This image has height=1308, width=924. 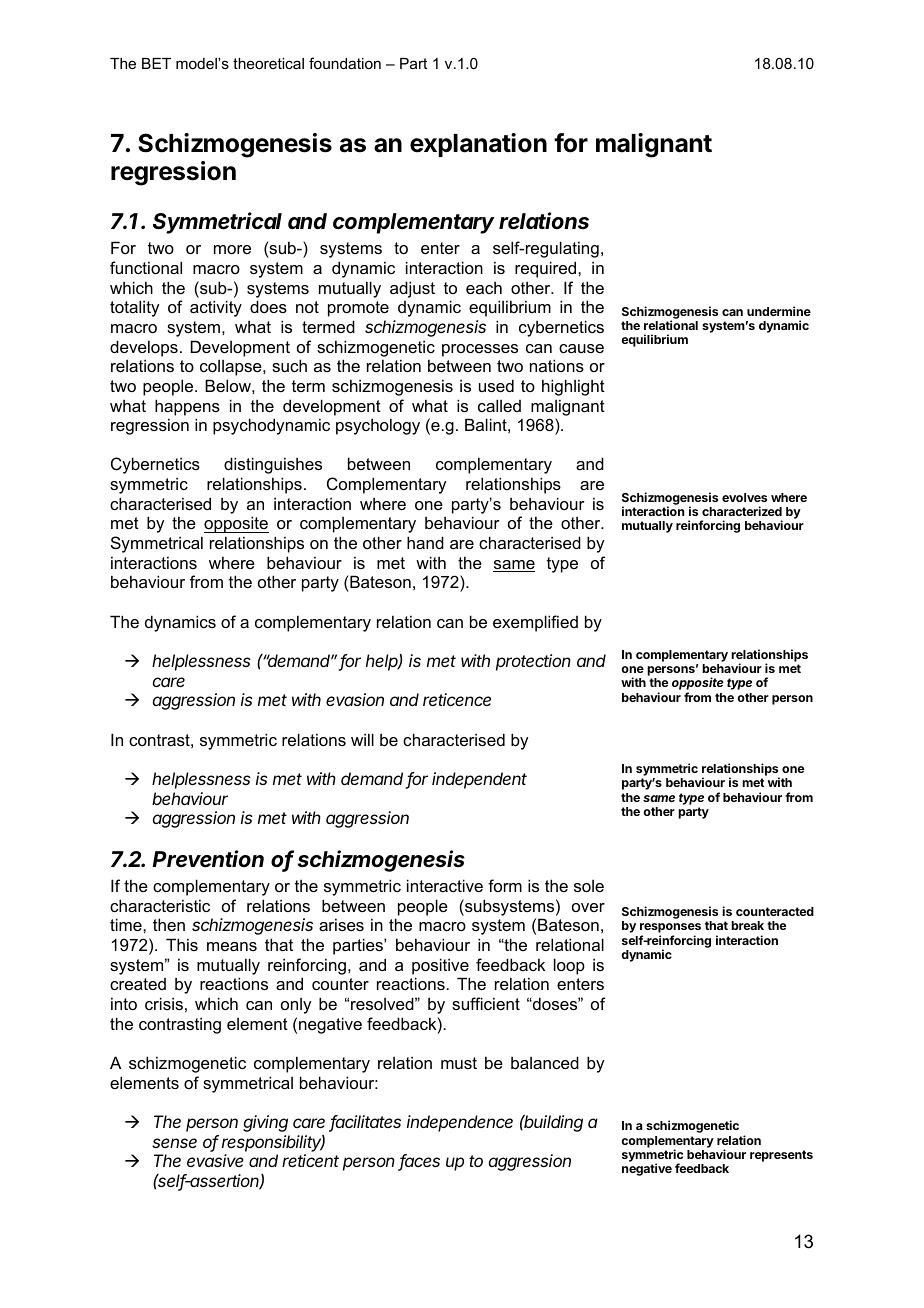 What do you see at coordinates (232, 368) in the image?
I see `collapse` at bounding box center [232, 368].
